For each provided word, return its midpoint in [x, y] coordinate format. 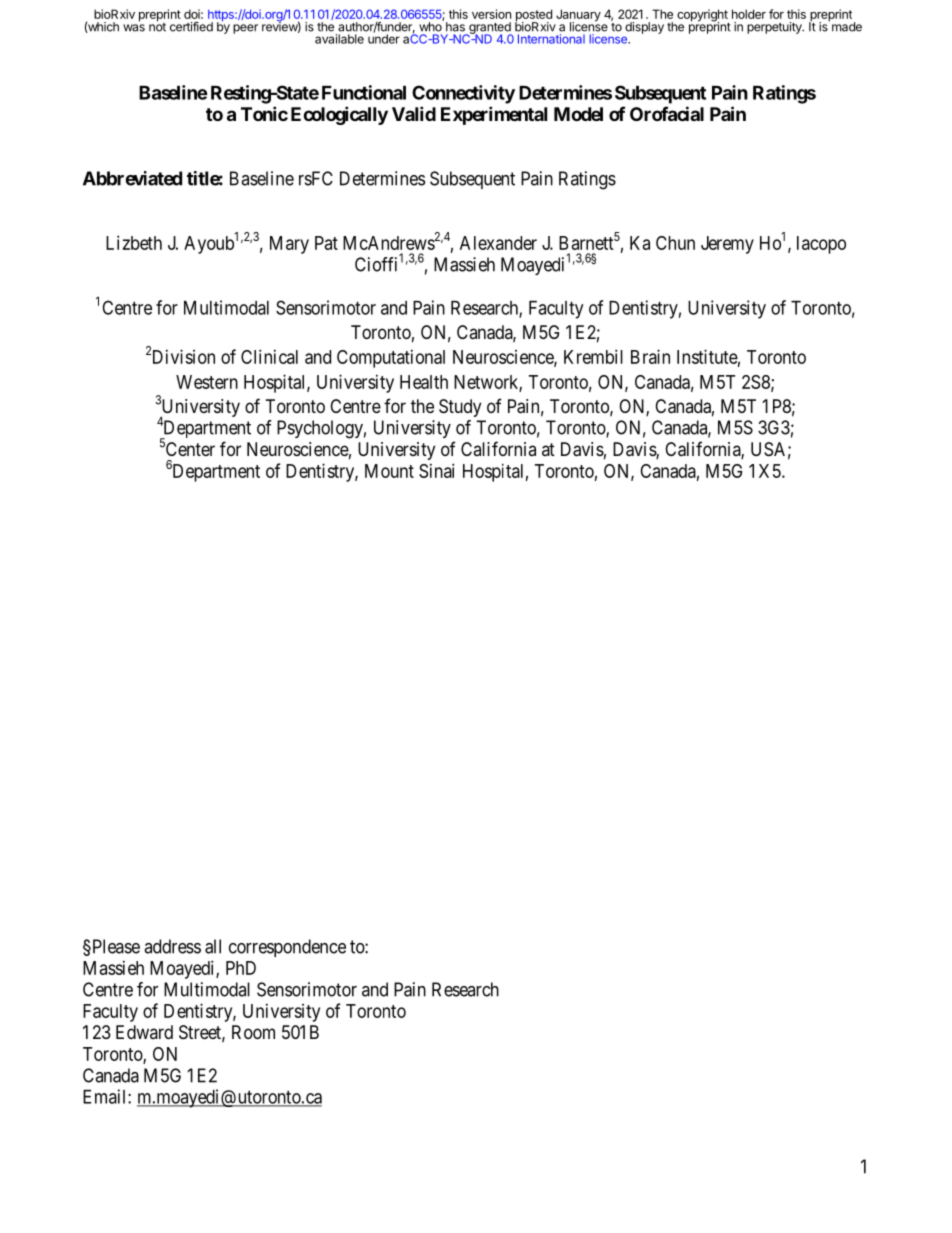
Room [253, 1032]
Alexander [498, 243]
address [172, 946]
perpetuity [775, 28]
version [491, 14]
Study [460, 408]
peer [245, 29]
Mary [289, 245]
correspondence [287, 948]
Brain [650, 356]
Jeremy [727, 245]
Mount [389, 471]
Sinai [436, 470]
